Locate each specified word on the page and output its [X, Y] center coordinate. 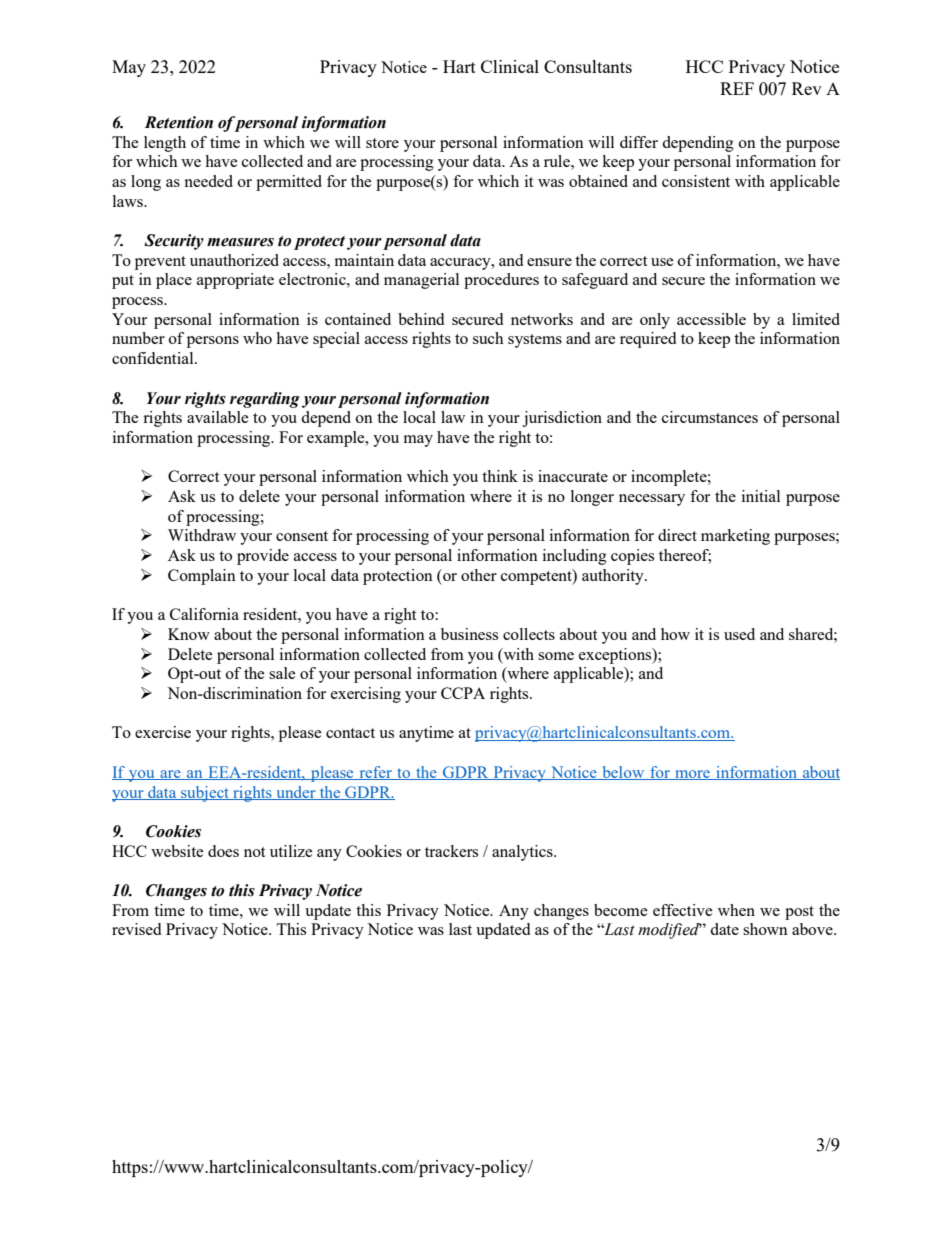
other [479, 575]
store [382, 143]
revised [136, 929]
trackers [451, 851]
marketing [735, 537]
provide [263, 557]
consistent [696, 181]
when [736, 910]
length [165, 144]
